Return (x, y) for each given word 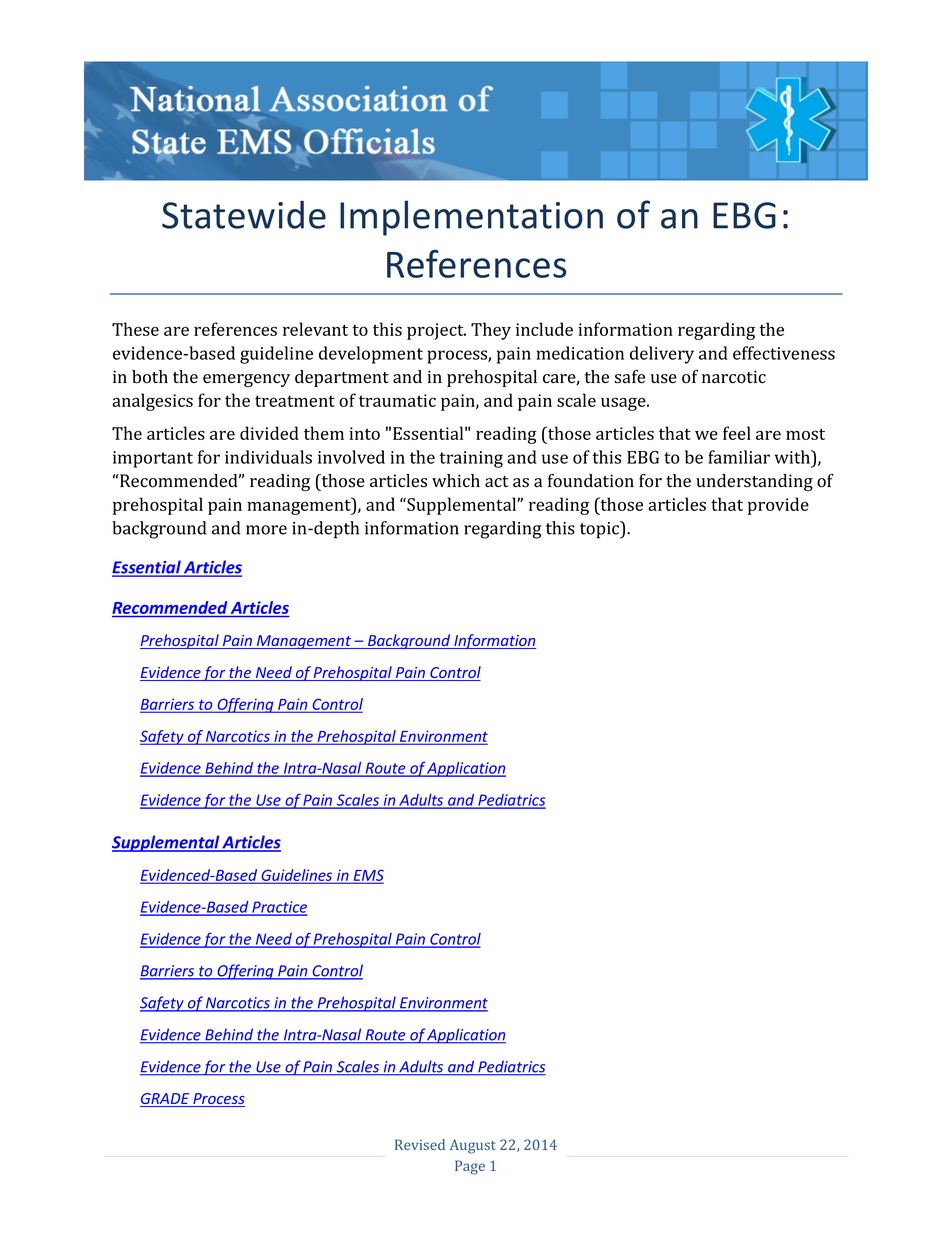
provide (778, 506)
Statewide (244, 214)
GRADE (166, 1100)
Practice (278, 908)
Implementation (471, 218)
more (266, 530)
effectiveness (784, 353)
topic (601, 530)
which (456, 481)
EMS (367, 876)
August (473, 1146)
